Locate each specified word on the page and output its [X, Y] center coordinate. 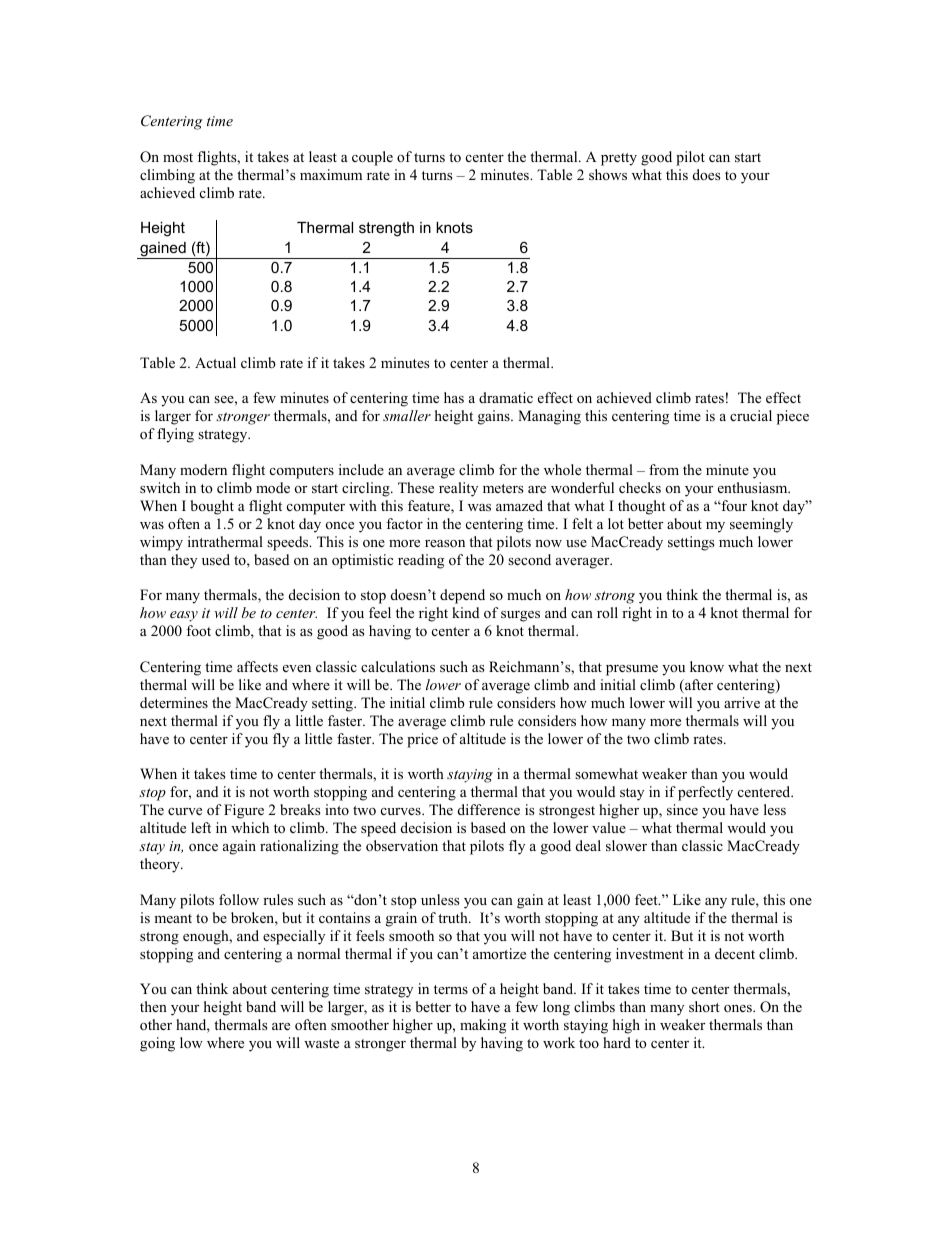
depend [462, 596]
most [178, 157]
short [704, 1006]
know [707, 666]
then [153, 1006]
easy [184, 616]
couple [372, 158]
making [483, 1026]
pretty [619, 159]
